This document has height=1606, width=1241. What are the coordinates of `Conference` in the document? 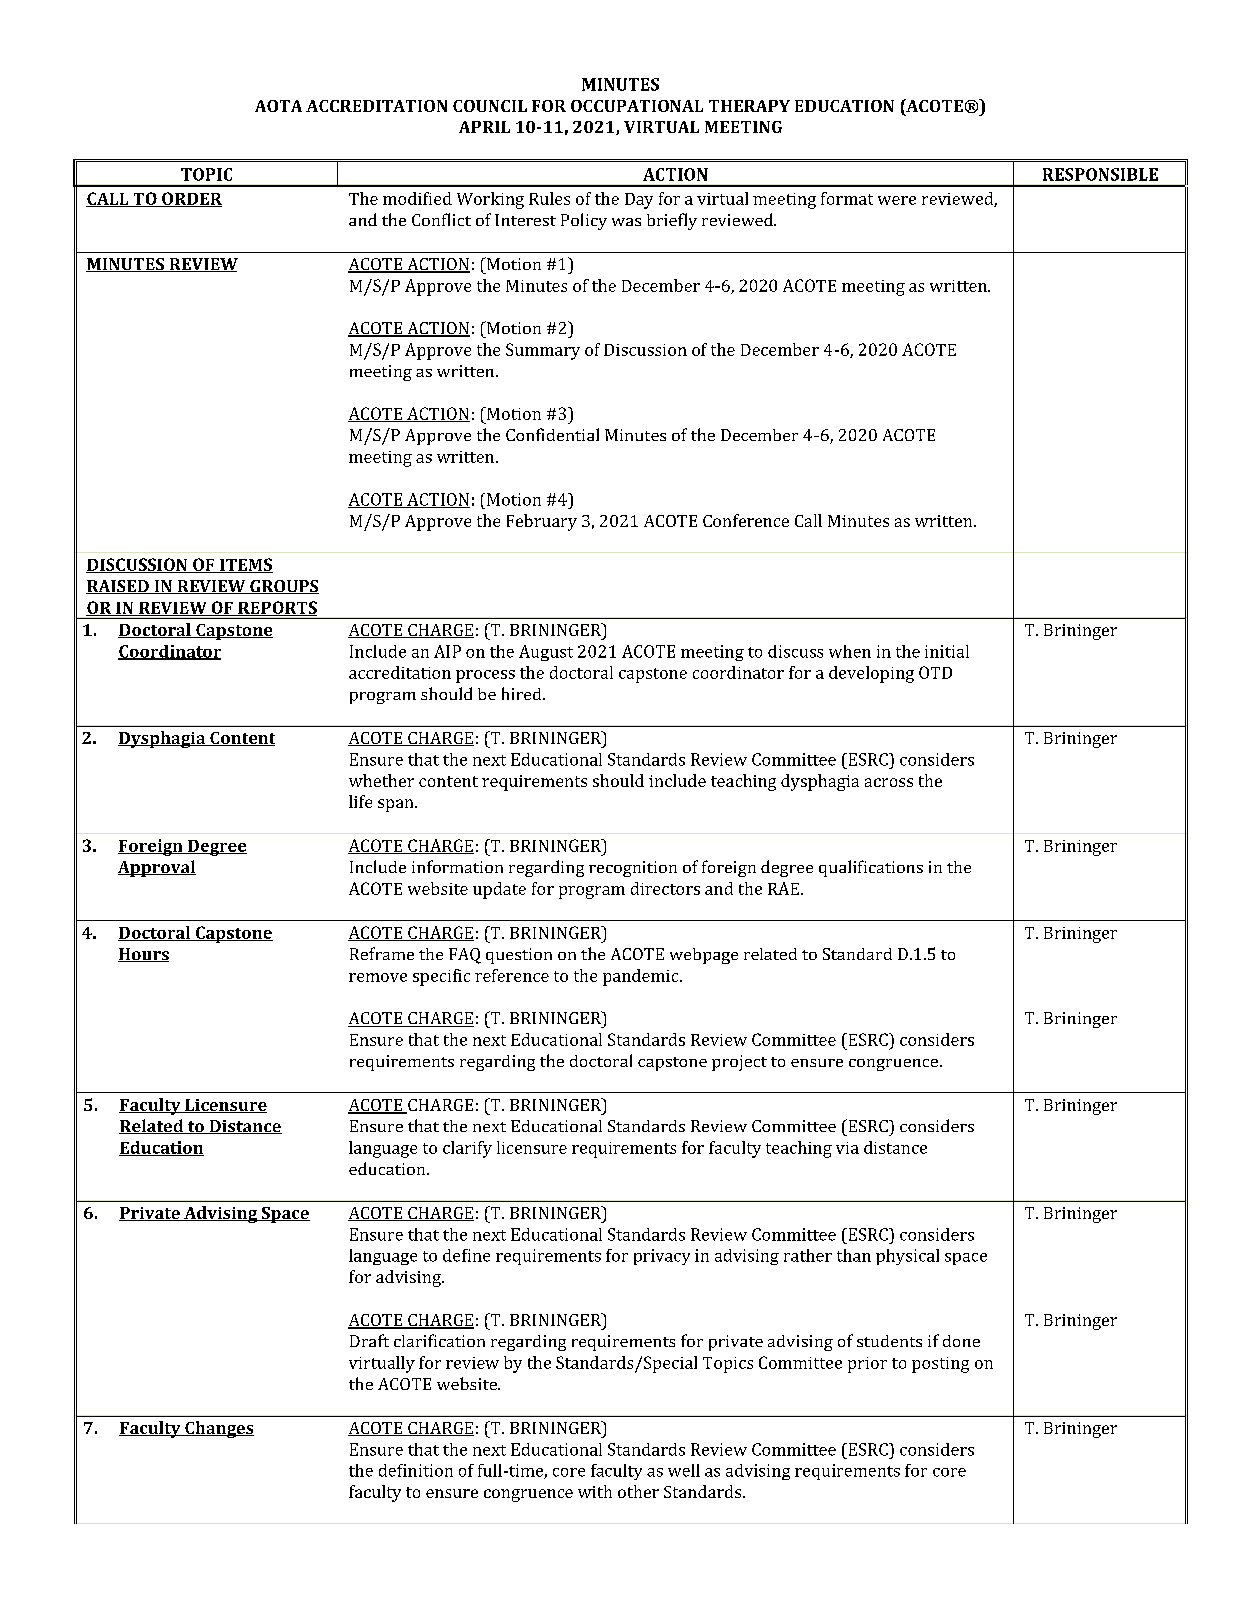 It's located at (746, 520).
